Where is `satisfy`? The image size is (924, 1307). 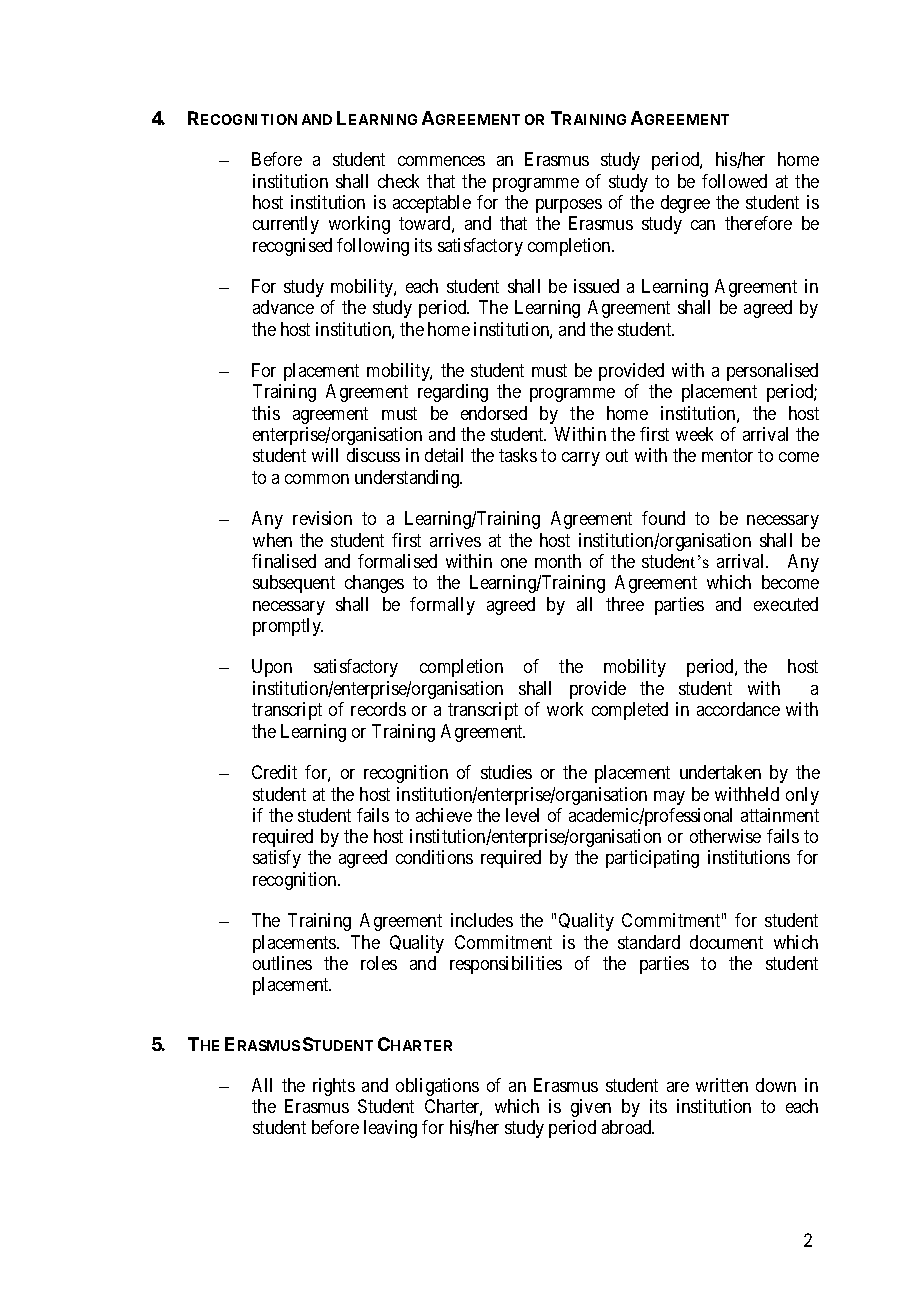
satisfy is located at coordinates (277, 859).
